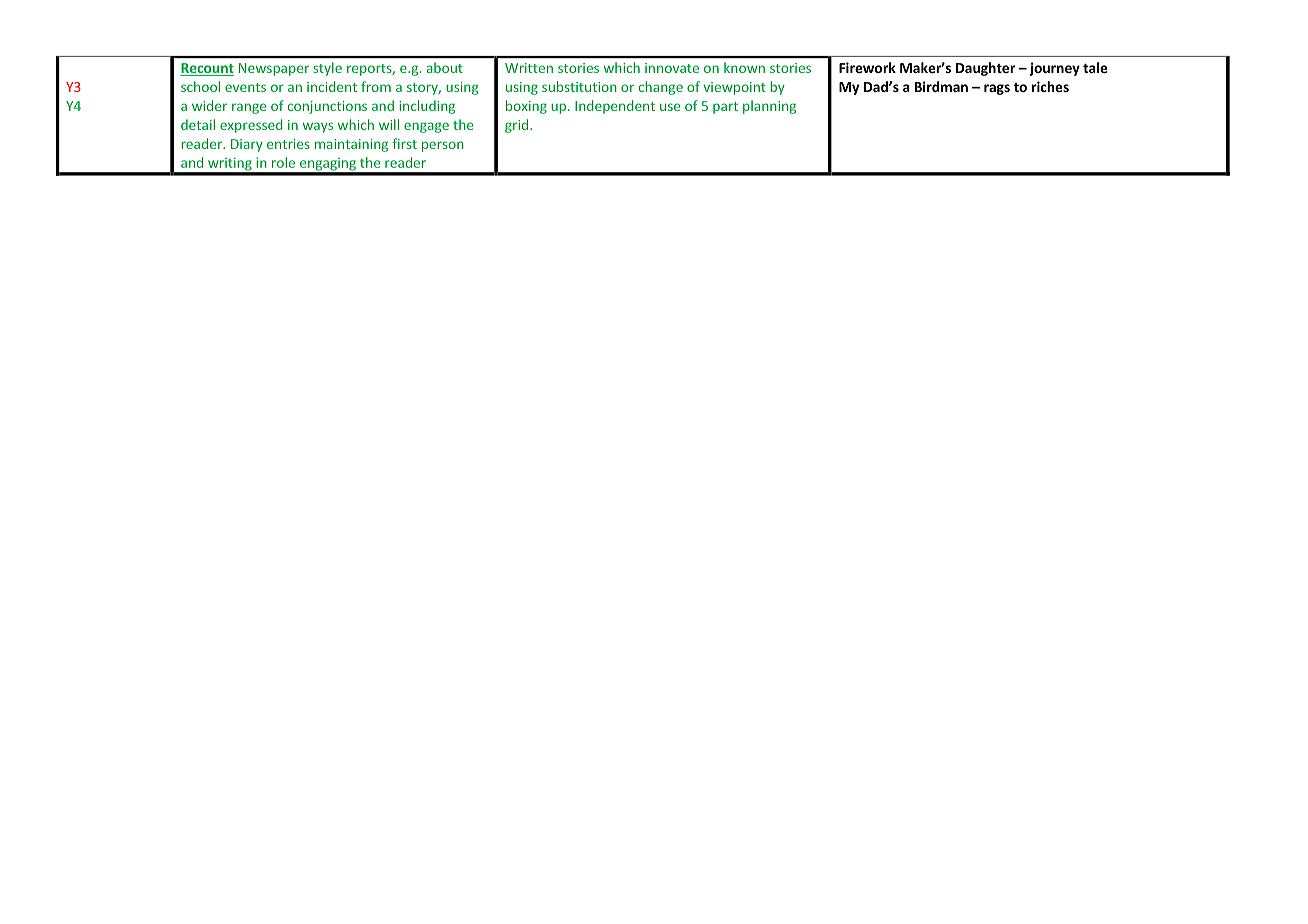 The width and height of the image is (1308, 924). Describe the element at coordinates (672, 68) in the image. I see `innovate` at that location.
